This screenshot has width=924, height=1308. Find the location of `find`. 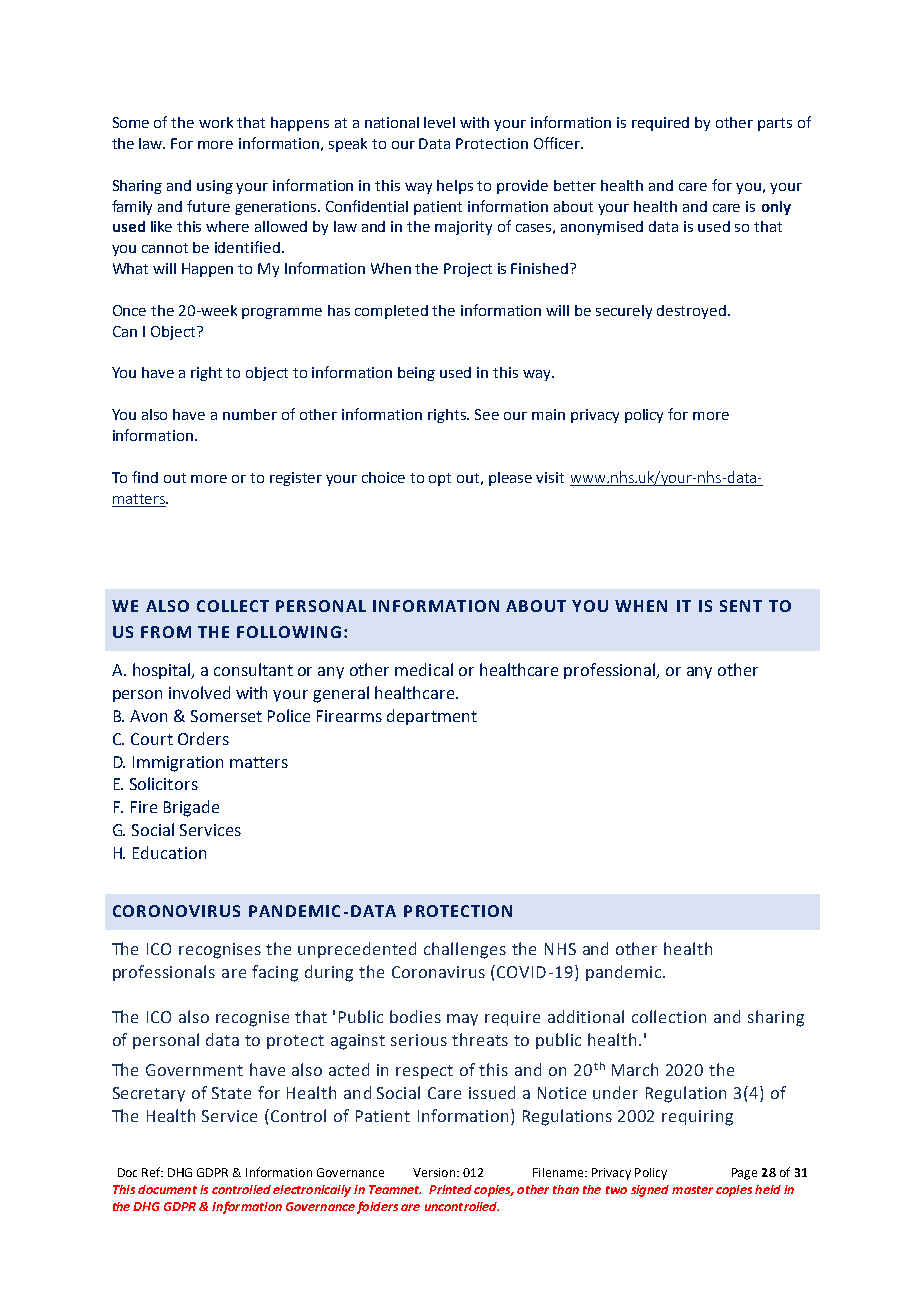

find is located at coordinates (145, 477).
